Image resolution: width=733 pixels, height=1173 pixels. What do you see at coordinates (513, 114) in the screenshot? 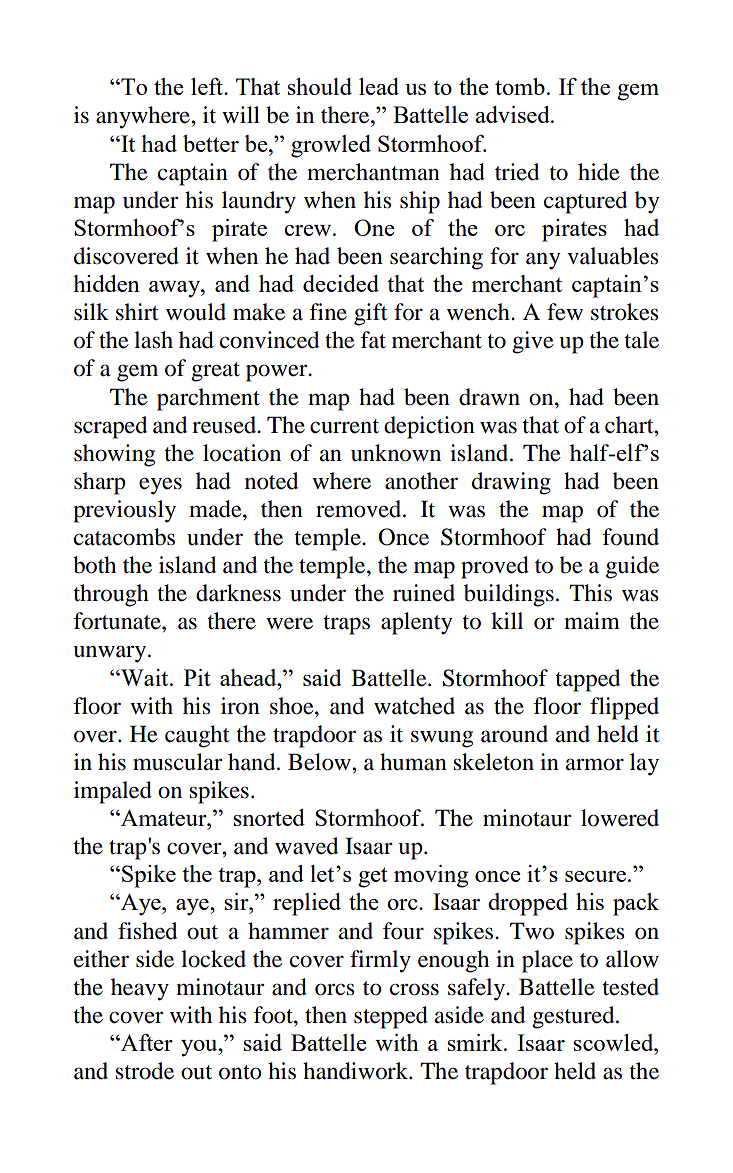
I see `advised` at bounding box center [513, 114].
